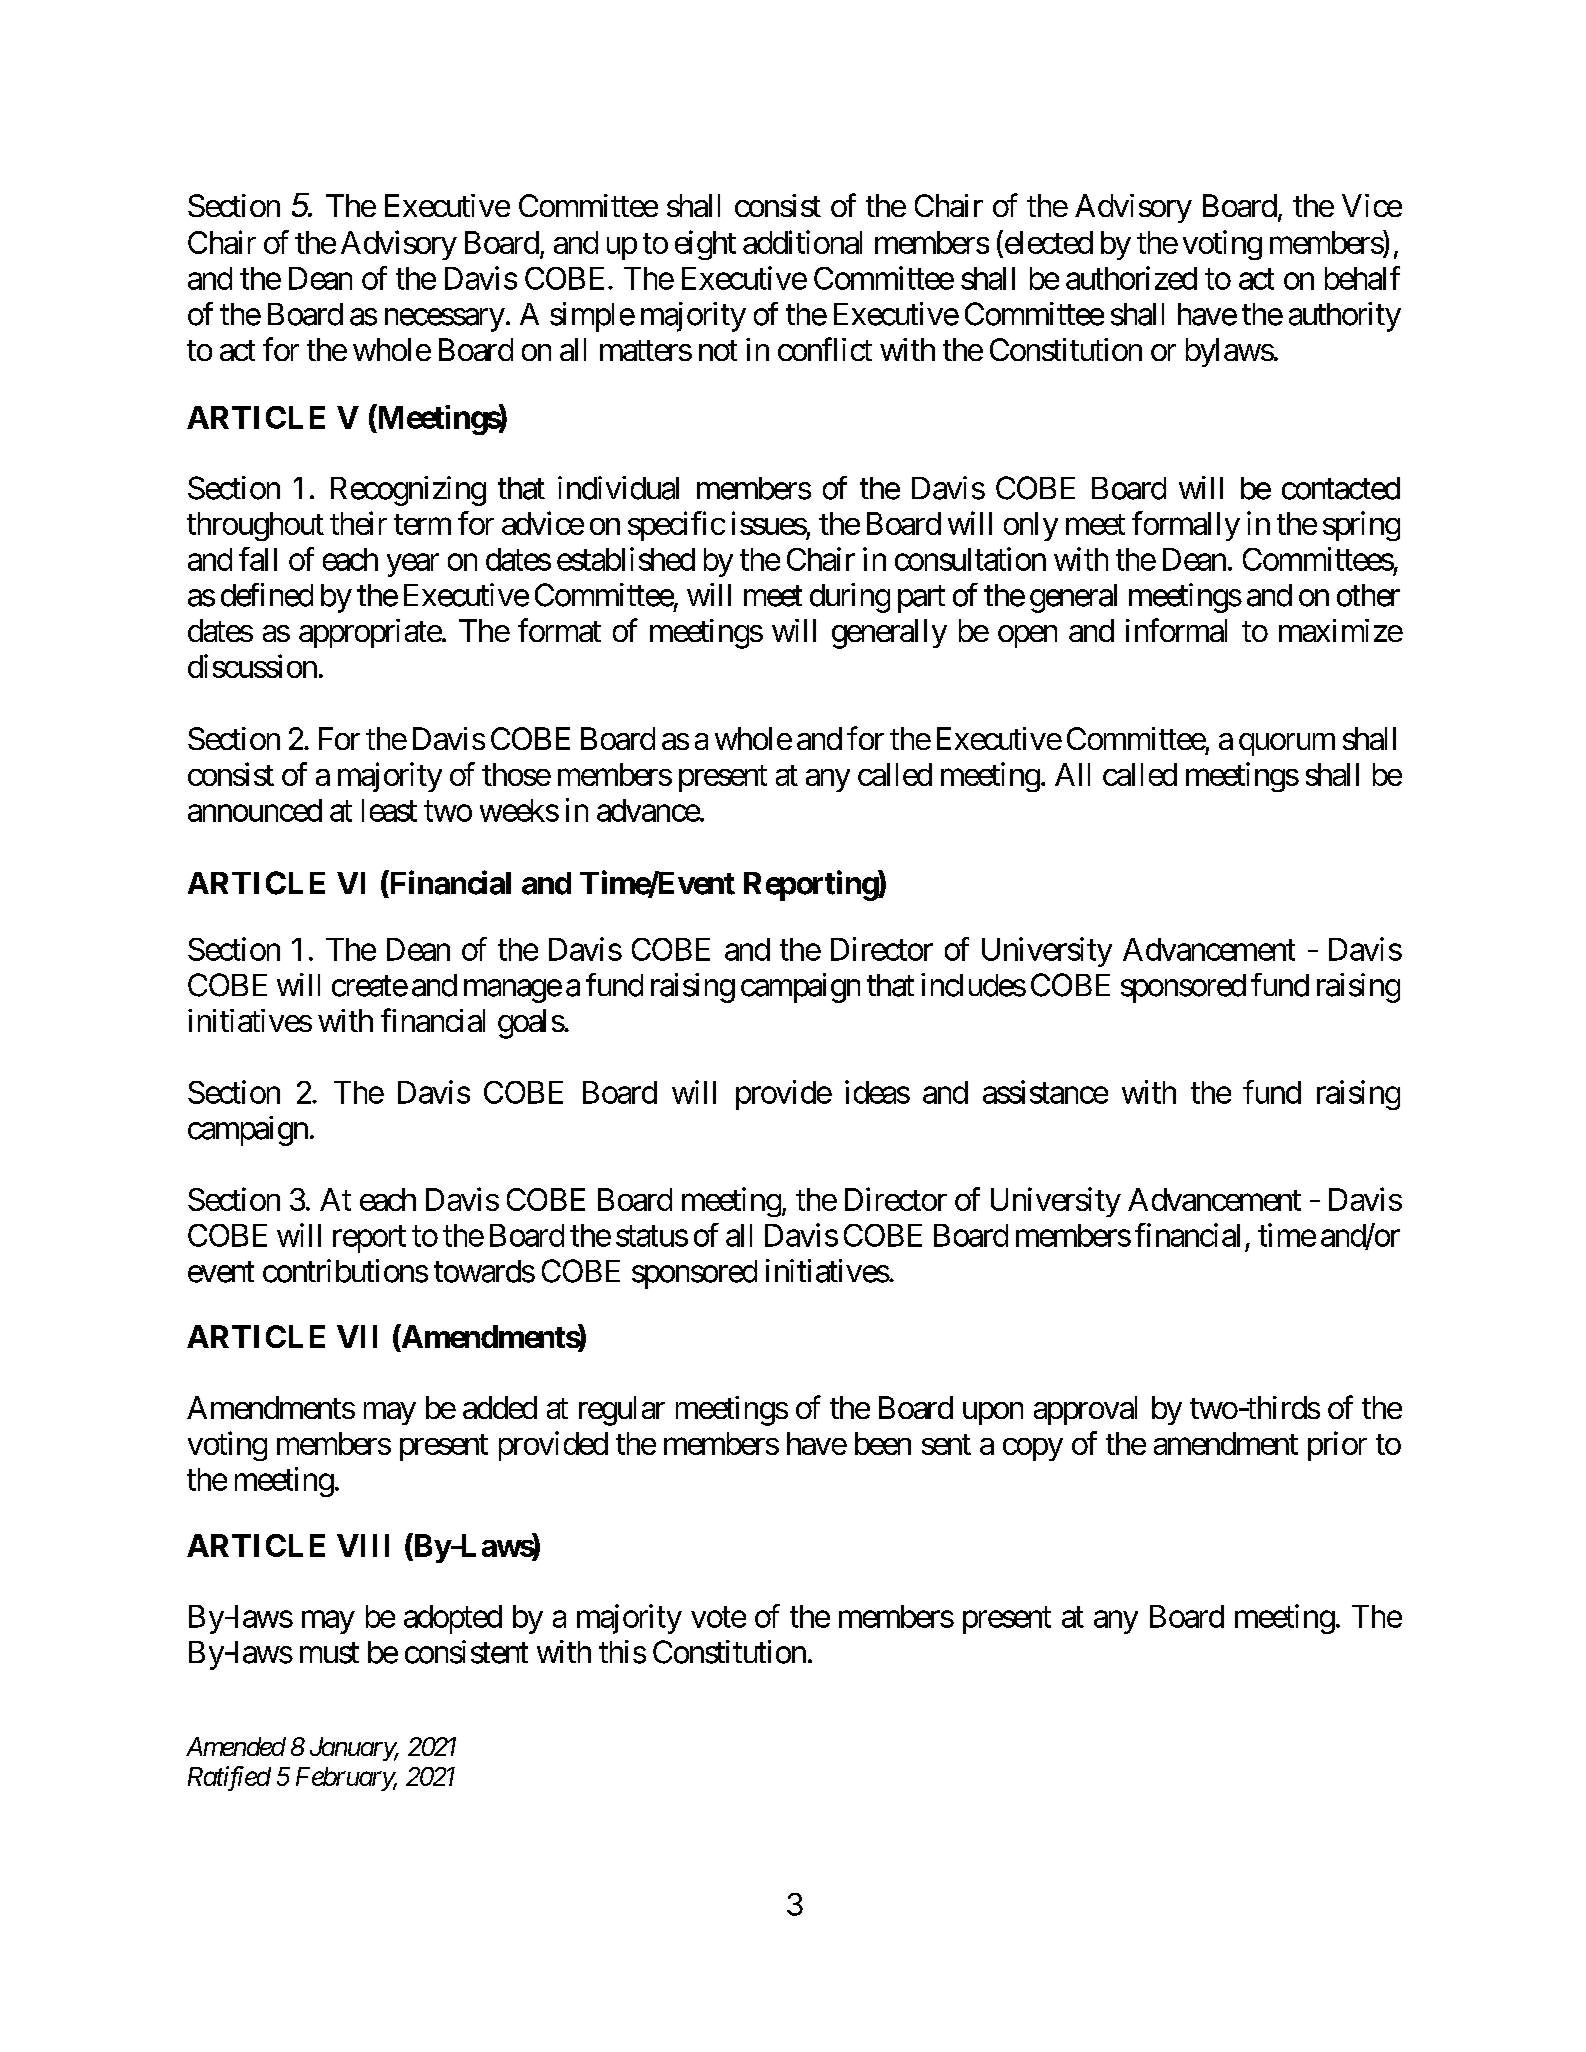 The image size is (1586, 2052). What do you see at coordinates (329, 1653) in the screenshot?
I see `must` at bounding box center [329, 1653].
